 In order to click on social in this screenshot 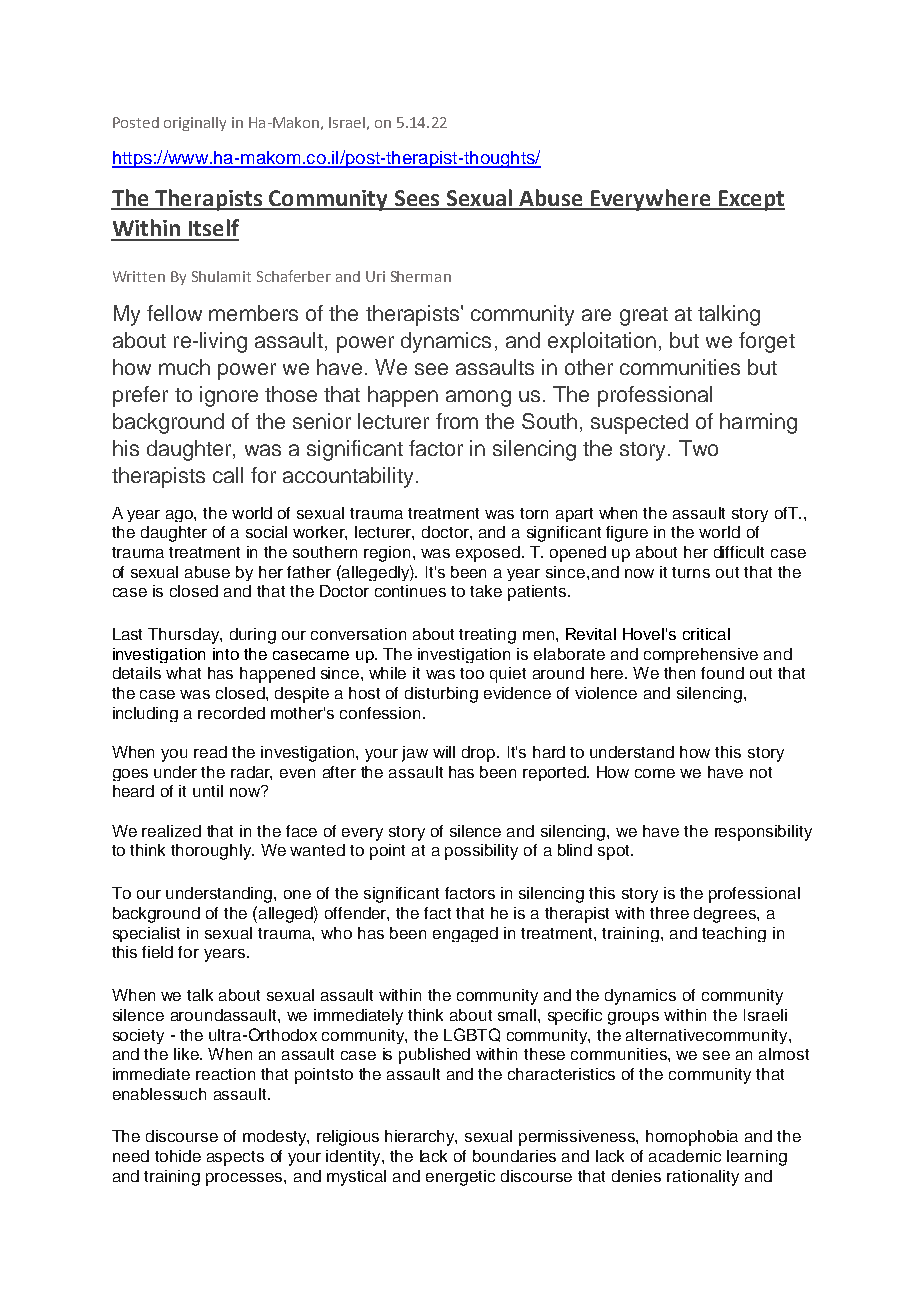, I will do `click(266, 532)`.
